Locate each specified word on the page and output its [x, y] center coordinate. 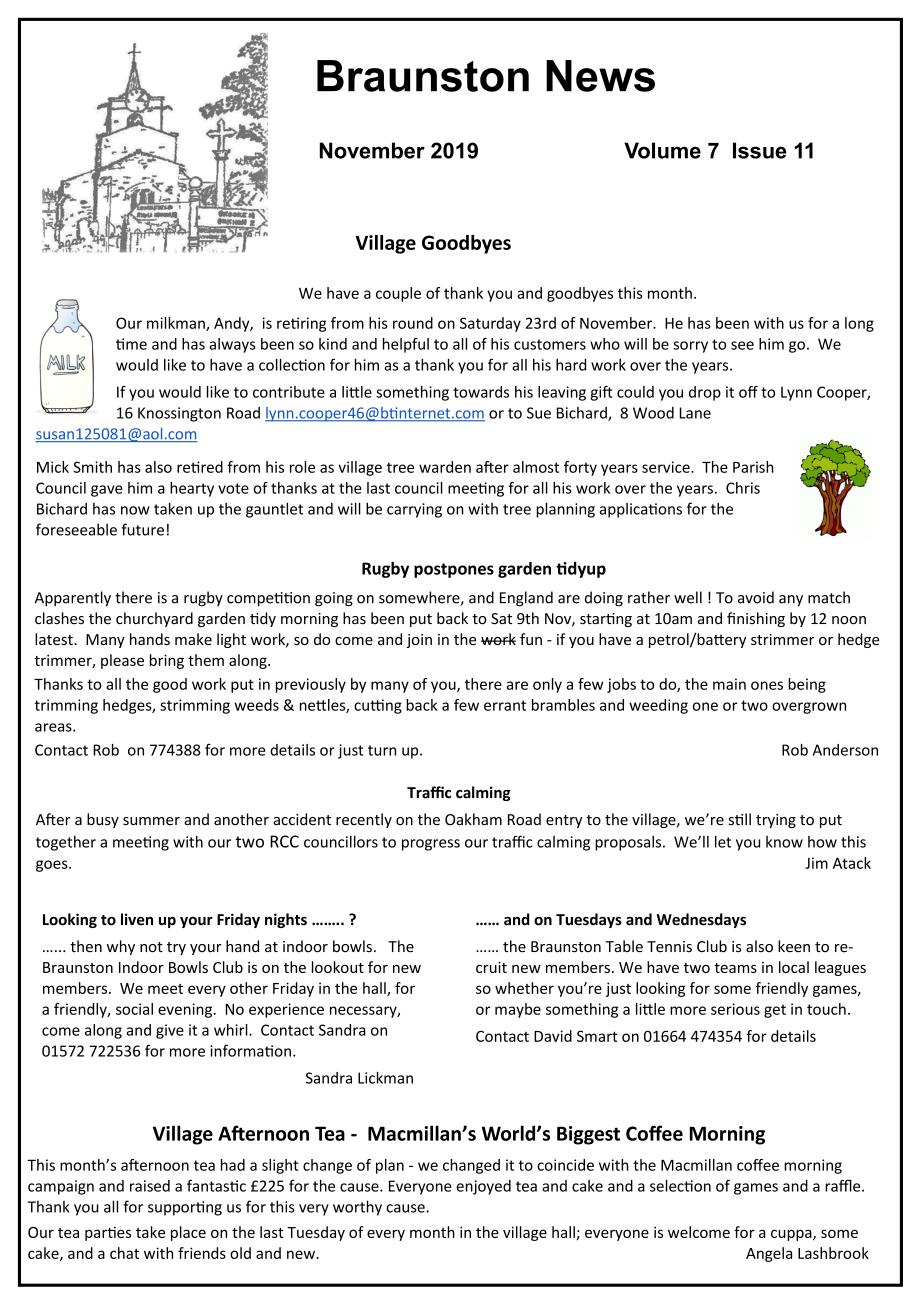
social [134, 1009]
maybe [518, 1010]
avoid [756, 597]
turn [382, 750]
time [131, 344]
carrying [414, 510]
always [232, 345]
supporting [185, 1208]
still [740, 819]
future [143, 529]
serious [735, 1009]
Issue [760, 150]
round [413, 323]
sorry [690, 347]
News [600, 76]
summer [151, 821]
